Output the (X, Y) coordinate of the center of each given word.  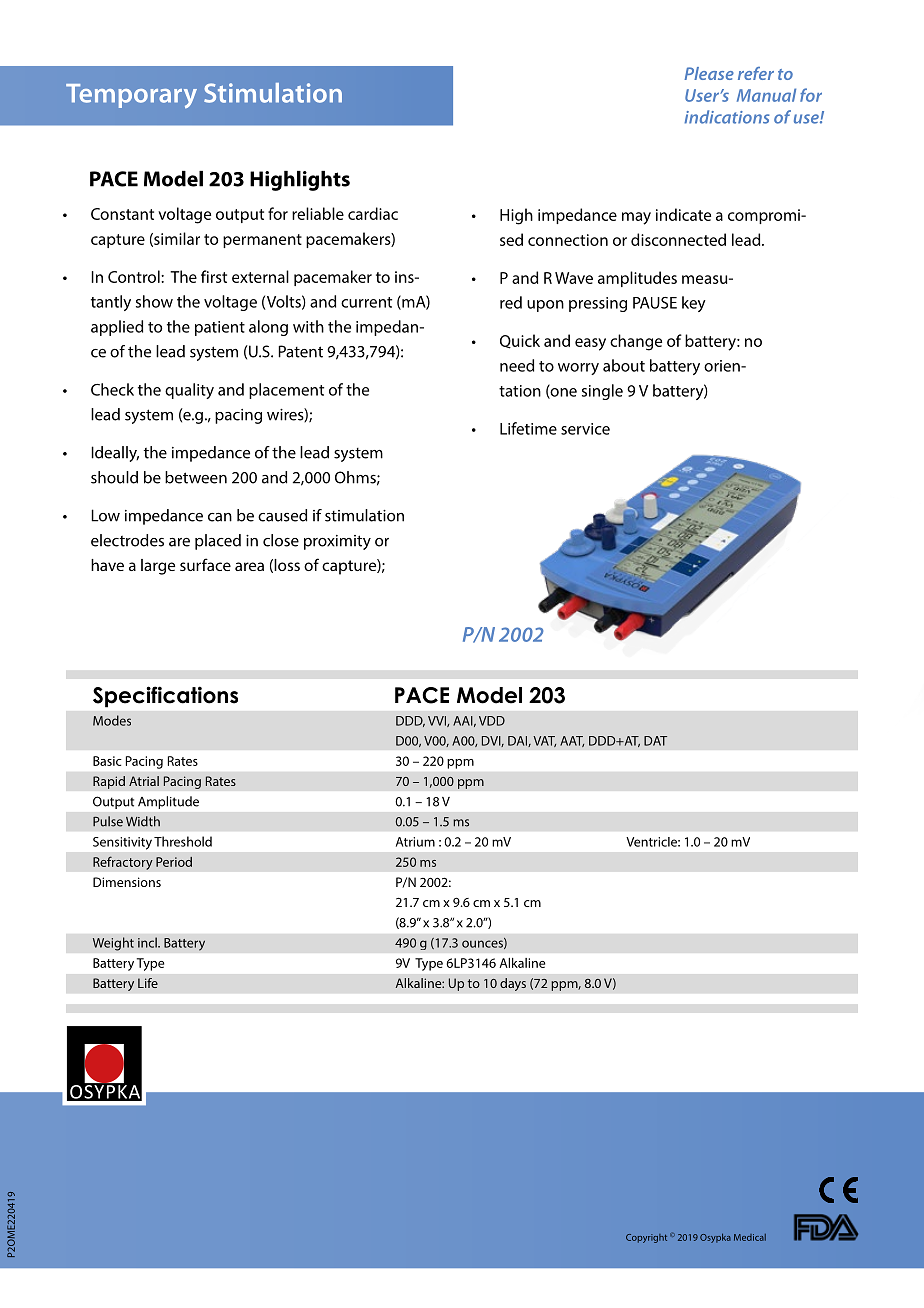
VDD (492, 721)
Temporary (131, 96)
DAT (655, 741)
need (517, 365)
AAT (572, 741)
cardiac (373, 213)
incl (148, 942)
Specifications (165, 697)
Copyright (646, 1238)
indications (727, 117)
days (513, 984)
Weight (113, 944)
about (624, 365)
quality (189, 391)
